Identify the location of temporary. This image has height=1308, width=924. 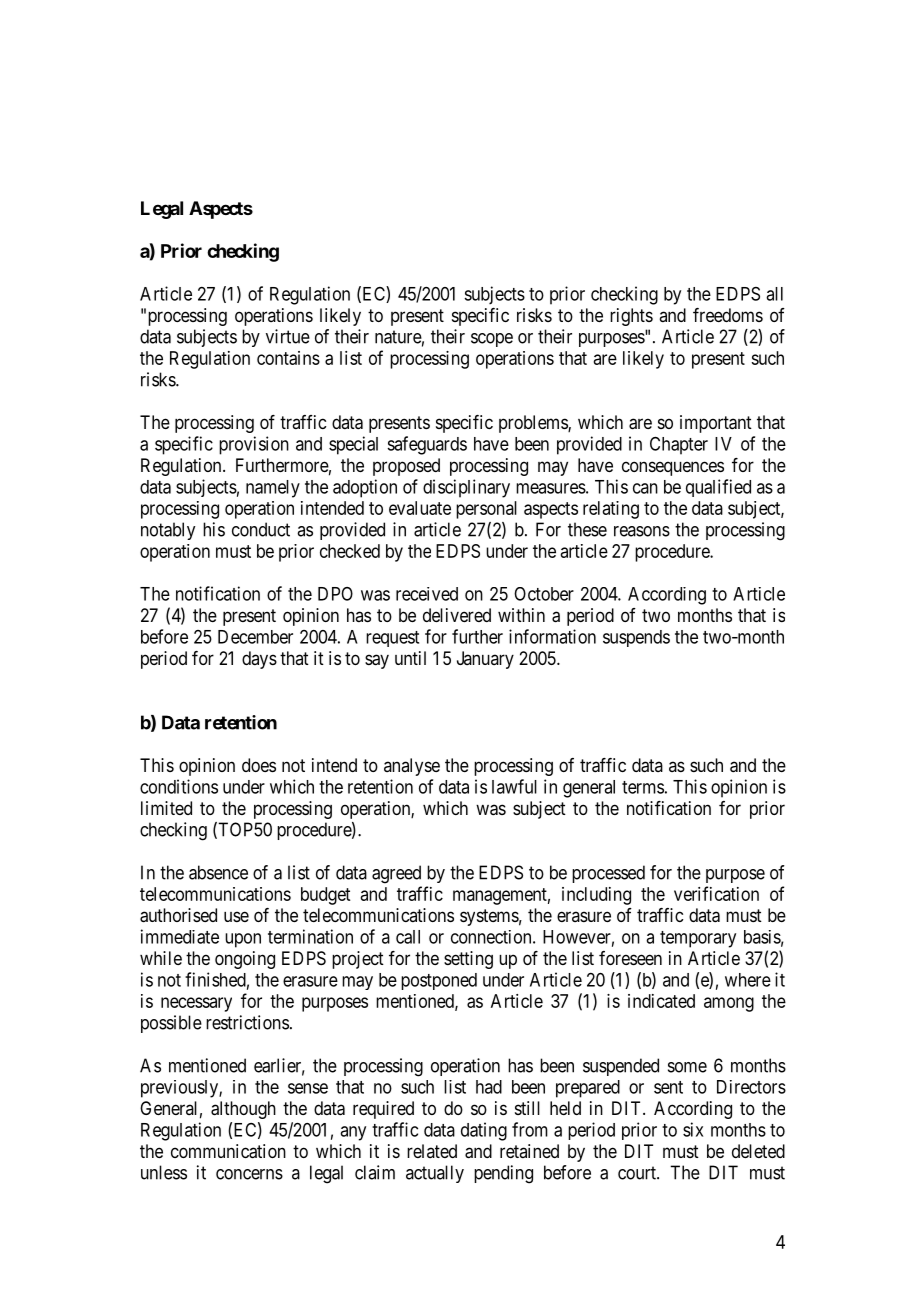
(698, 939).
